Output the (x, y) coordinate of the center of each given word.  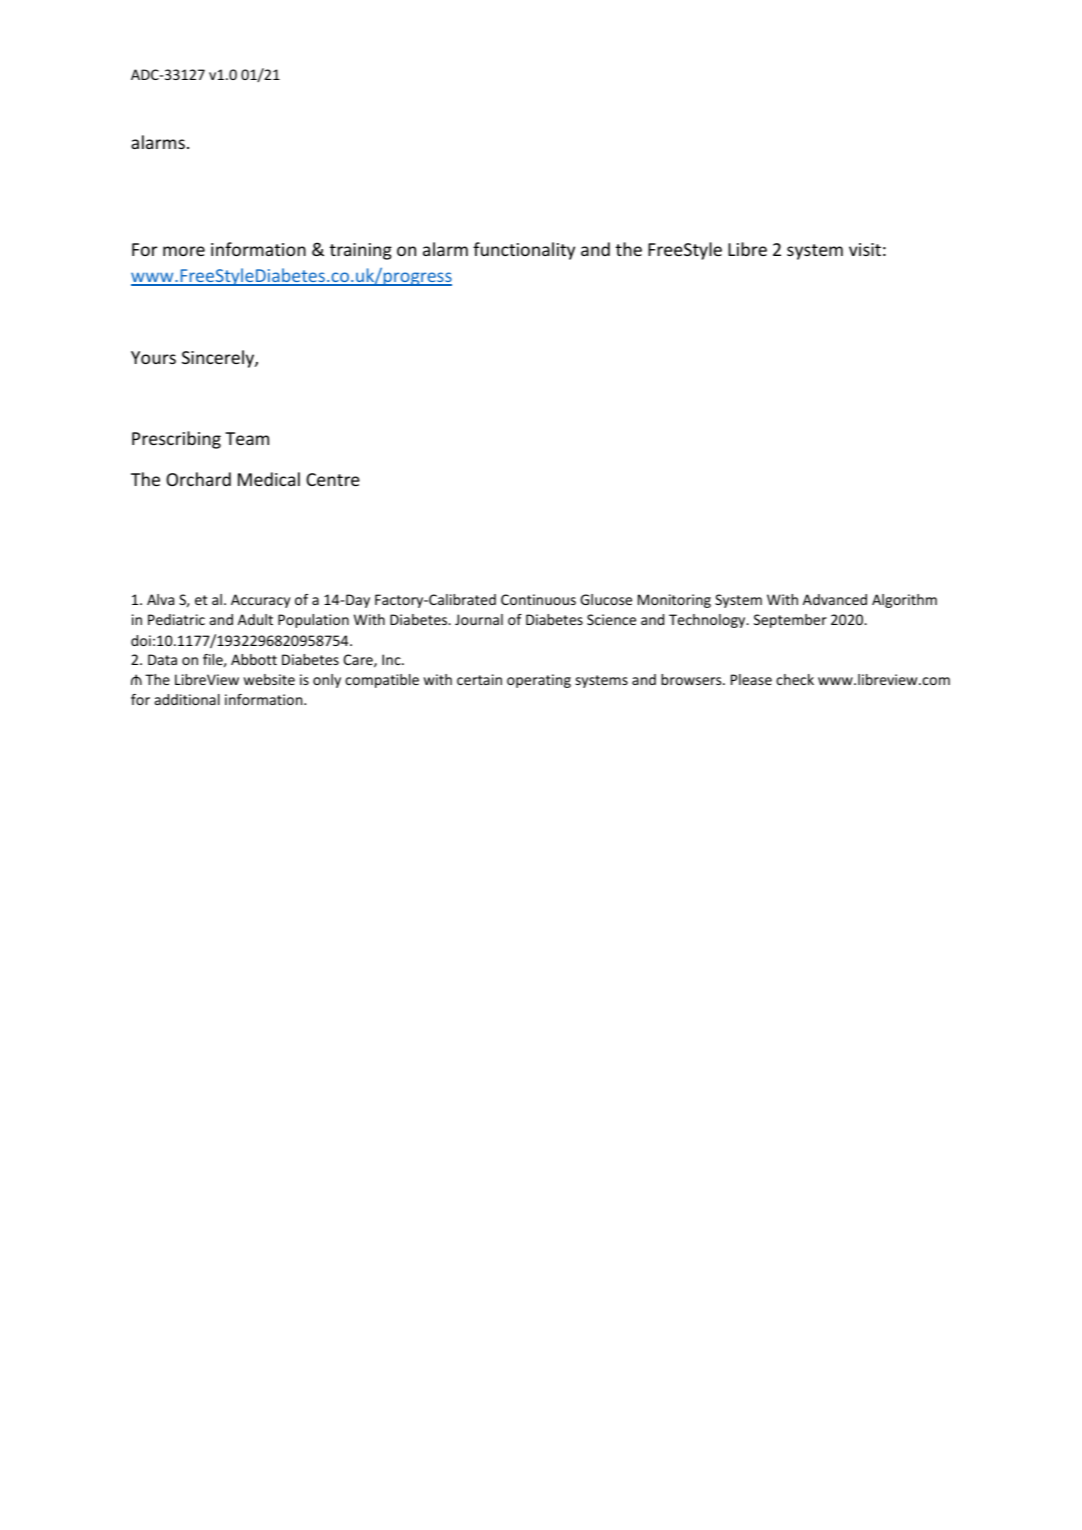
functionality (524, 251)
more (184, 251)
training (361, 251)
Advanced (835, 599)
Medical (269, 479)
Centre (333, 479)
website (269, 679)
